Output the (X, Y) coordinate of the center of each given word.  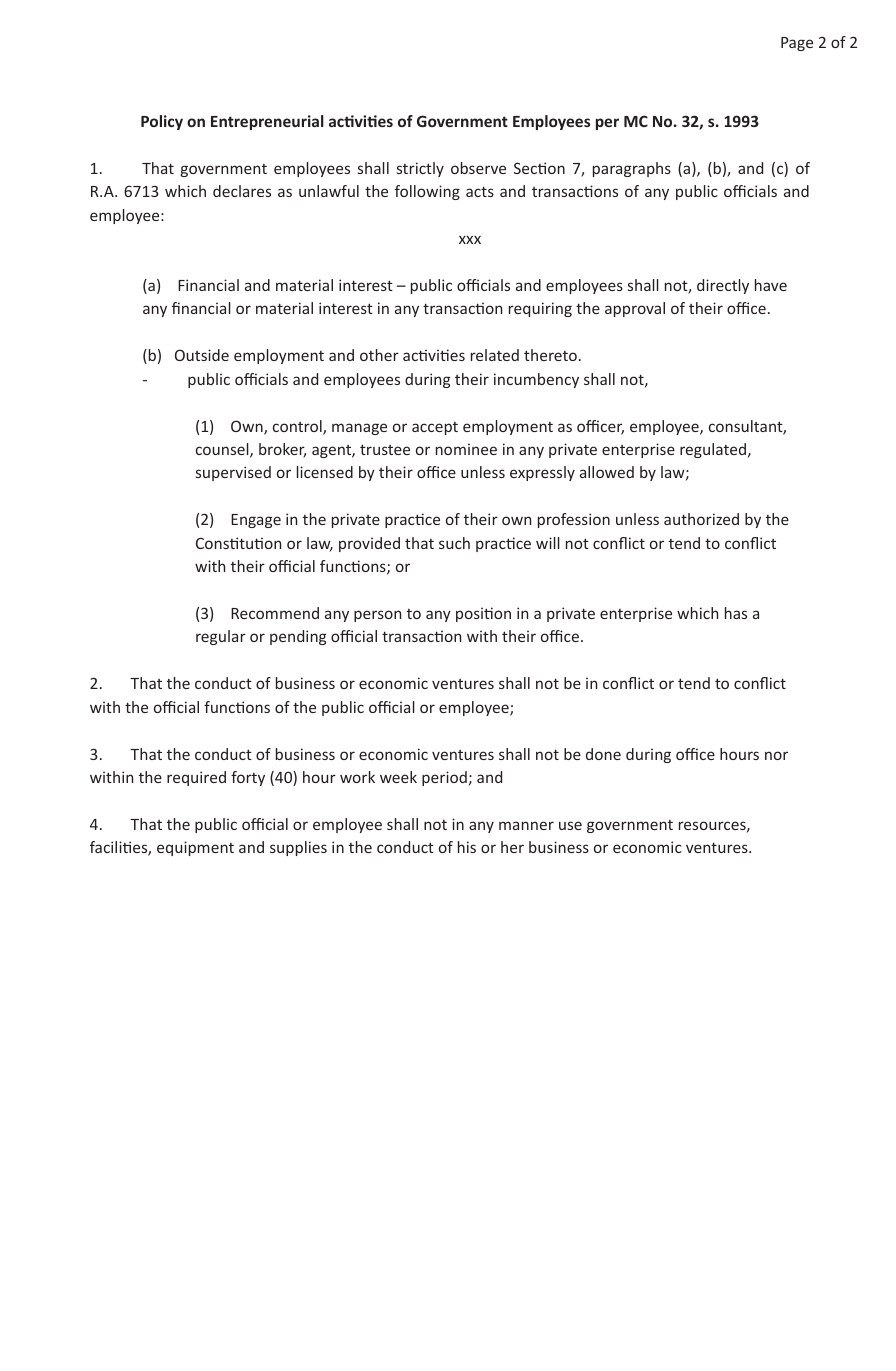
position (483, 614)
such (454, 543)
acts (480, 191)
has (736, 613)
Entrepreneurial (267, 122)
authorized (701, 519)
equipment (195, 848)
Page (797, 44)
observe (478, 168)
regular (221, 637)
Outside (202, 355)
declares (242, 191)
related (495, 355)
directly (723, 286)
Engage (256, 521)
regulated (714, 450)
